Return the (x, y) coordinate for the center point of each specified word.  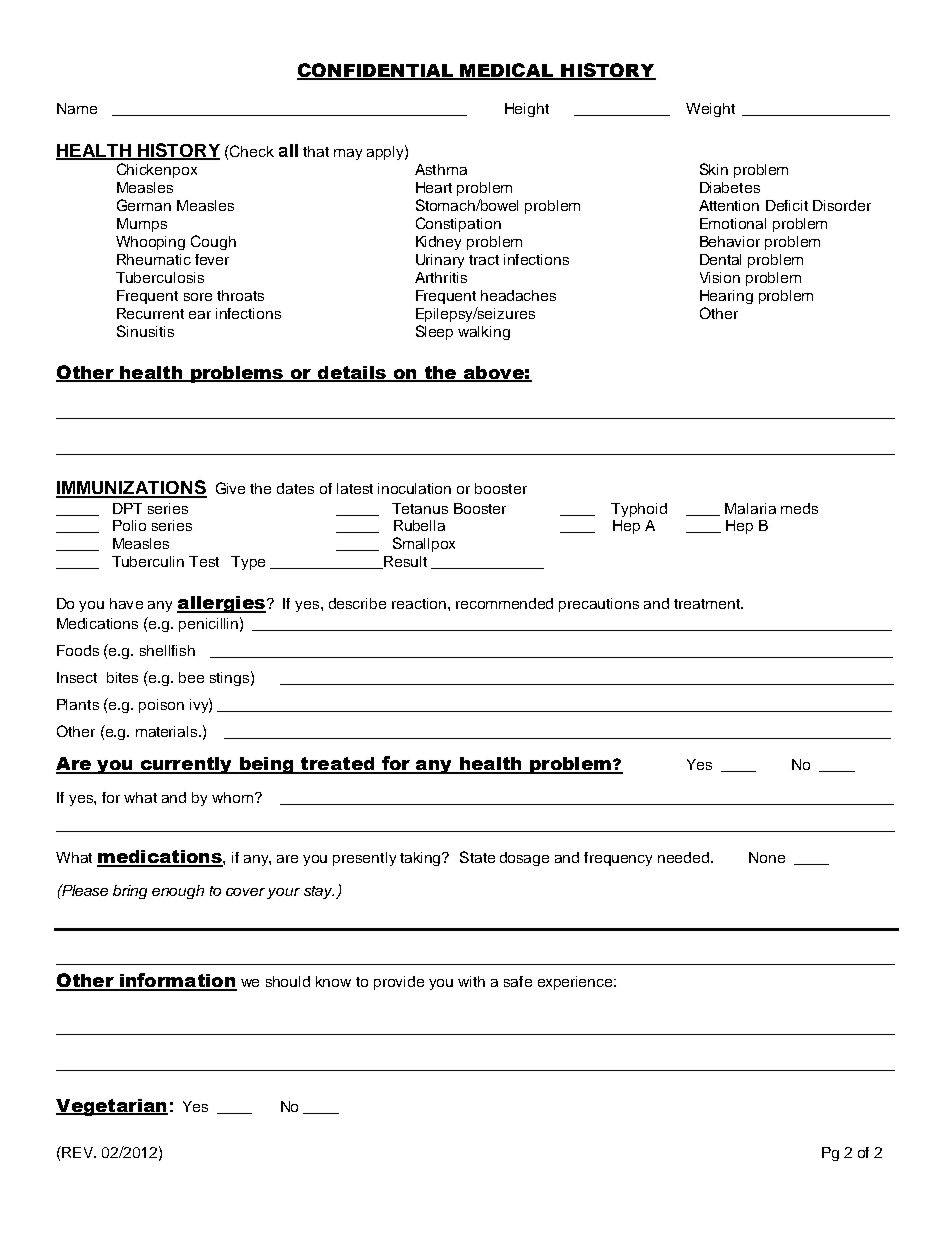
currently (186, 765)
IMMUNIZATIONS (131, 488)
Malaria (750, 508)
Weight (710, 110)
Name (77, 108)
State (477, 857)
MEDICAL (507, 71)
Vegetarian (112, 1107)
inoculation (414, 488)
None (767, 857)
